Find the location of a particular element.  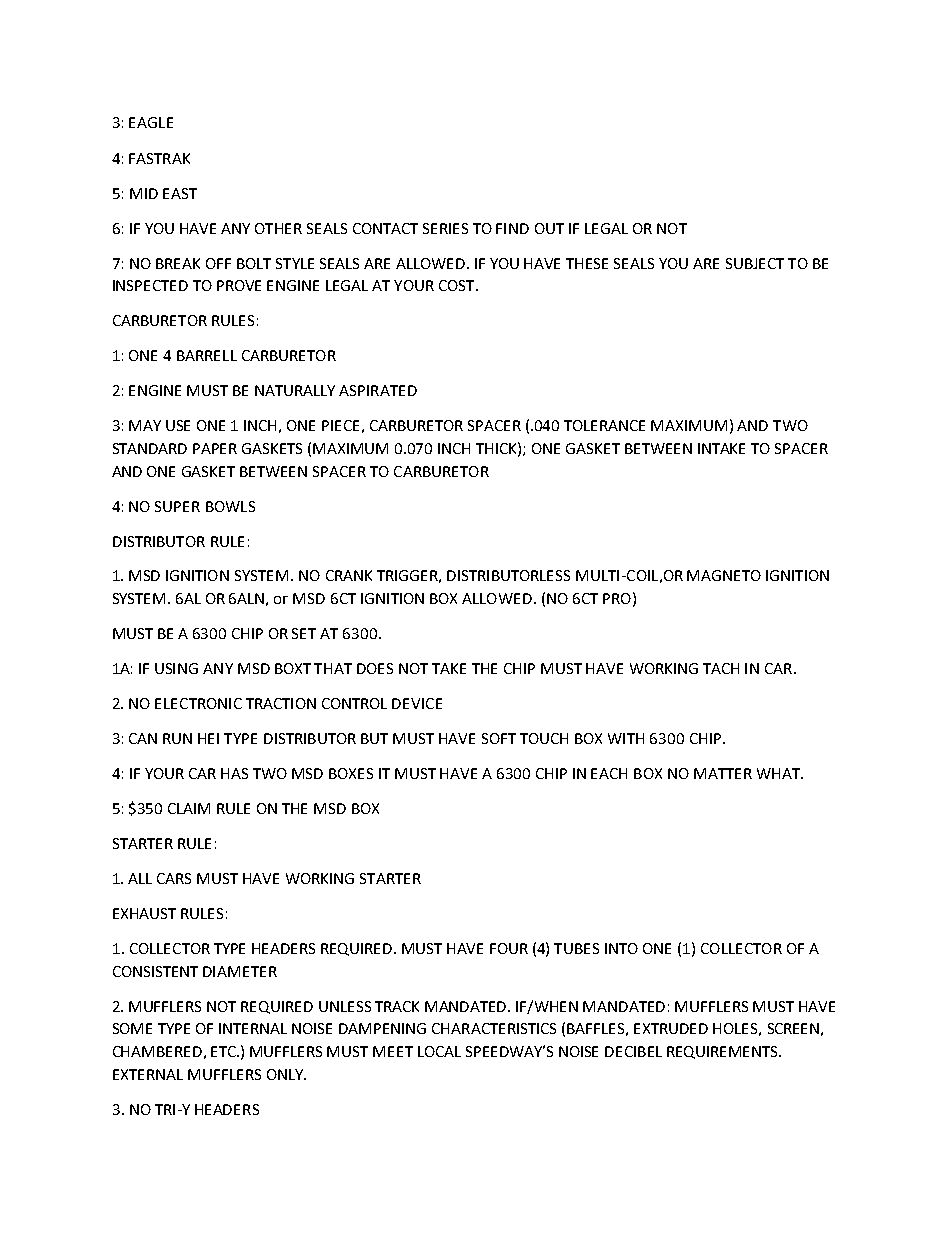

USING is located at coordinates (176, 668).
